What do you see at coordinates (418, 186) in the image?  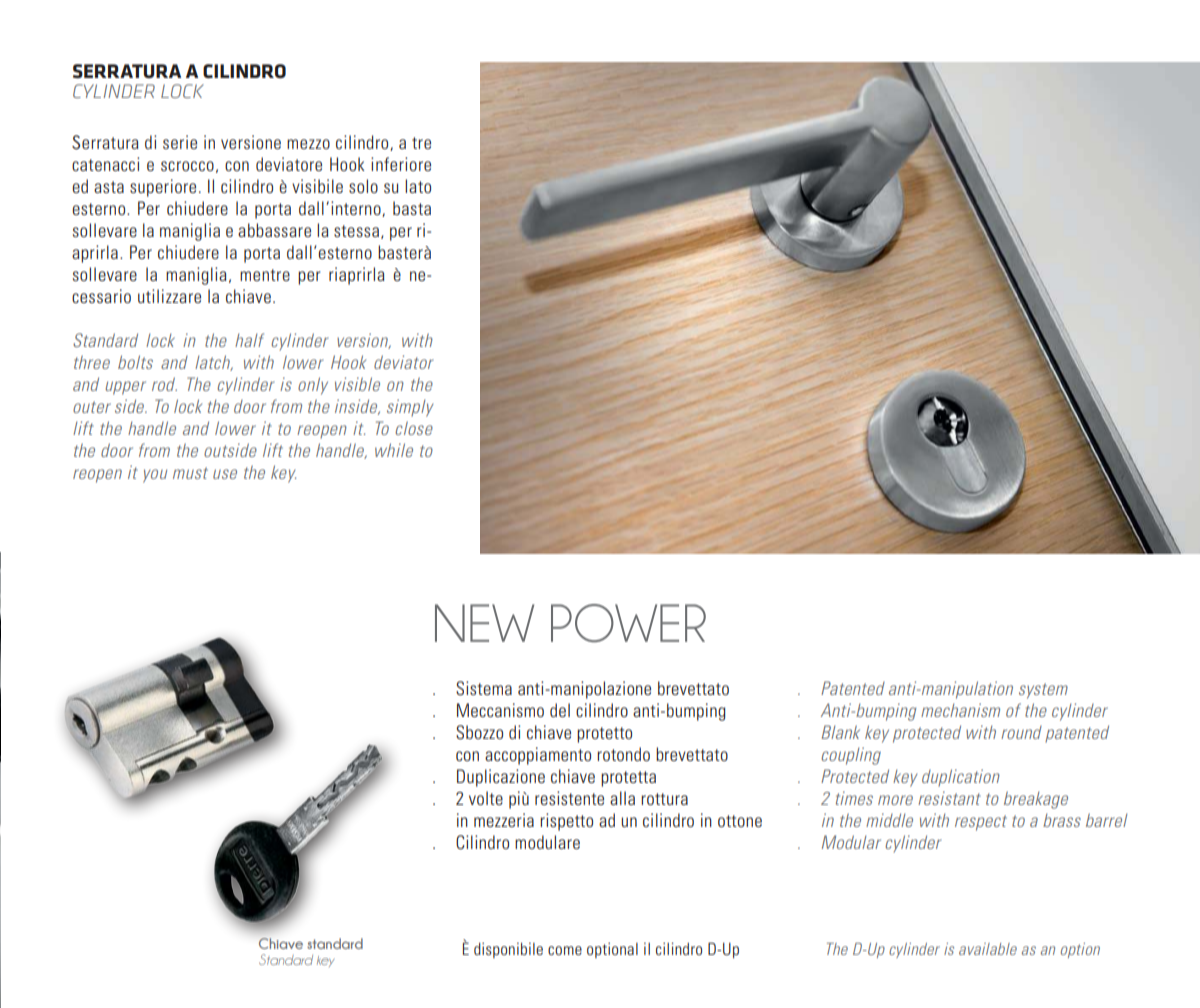 I see `lato` at bounding box center [418, 186].
